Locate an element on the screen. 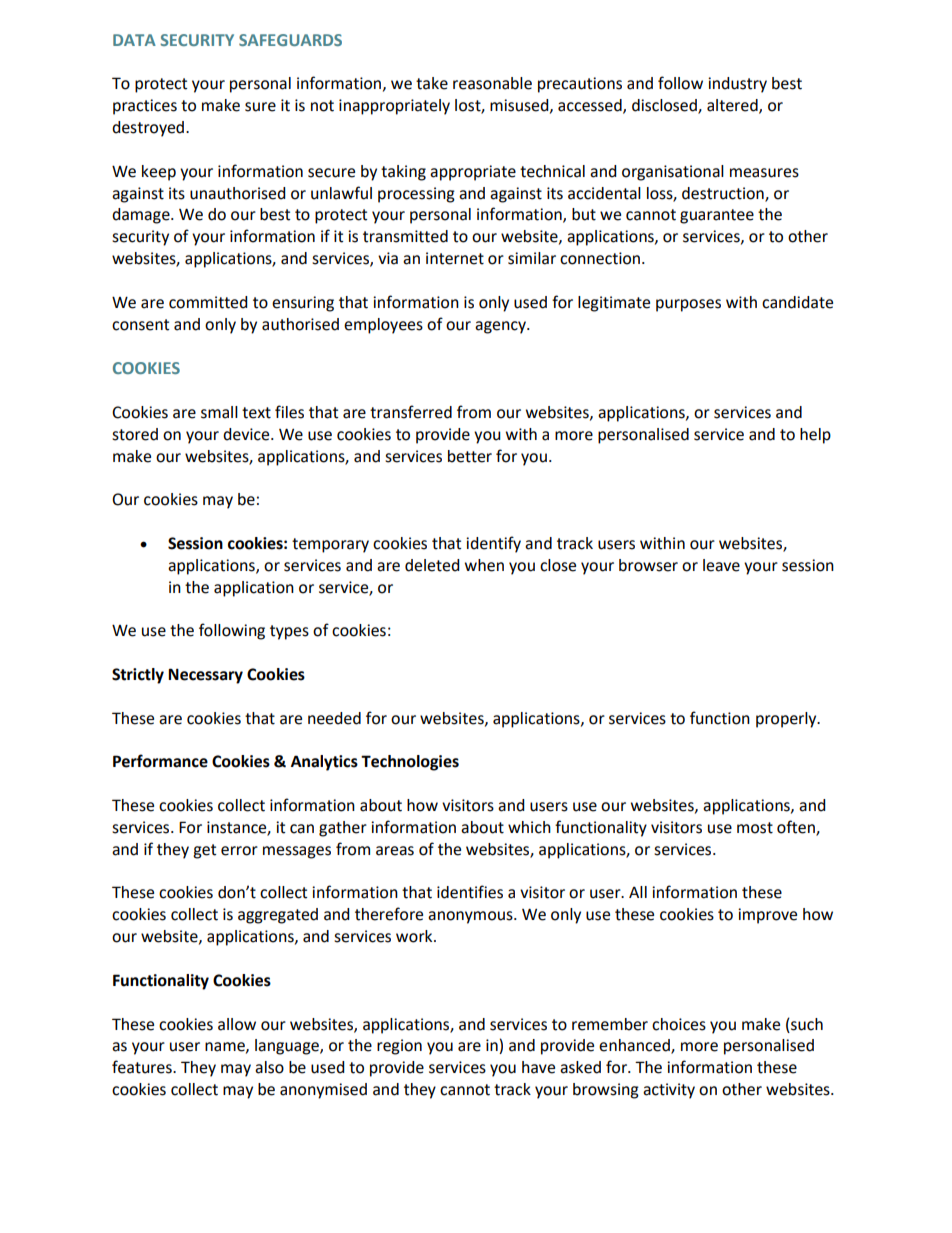 The image size is (952, 1233). leave is located at coordinates (721, 565).
